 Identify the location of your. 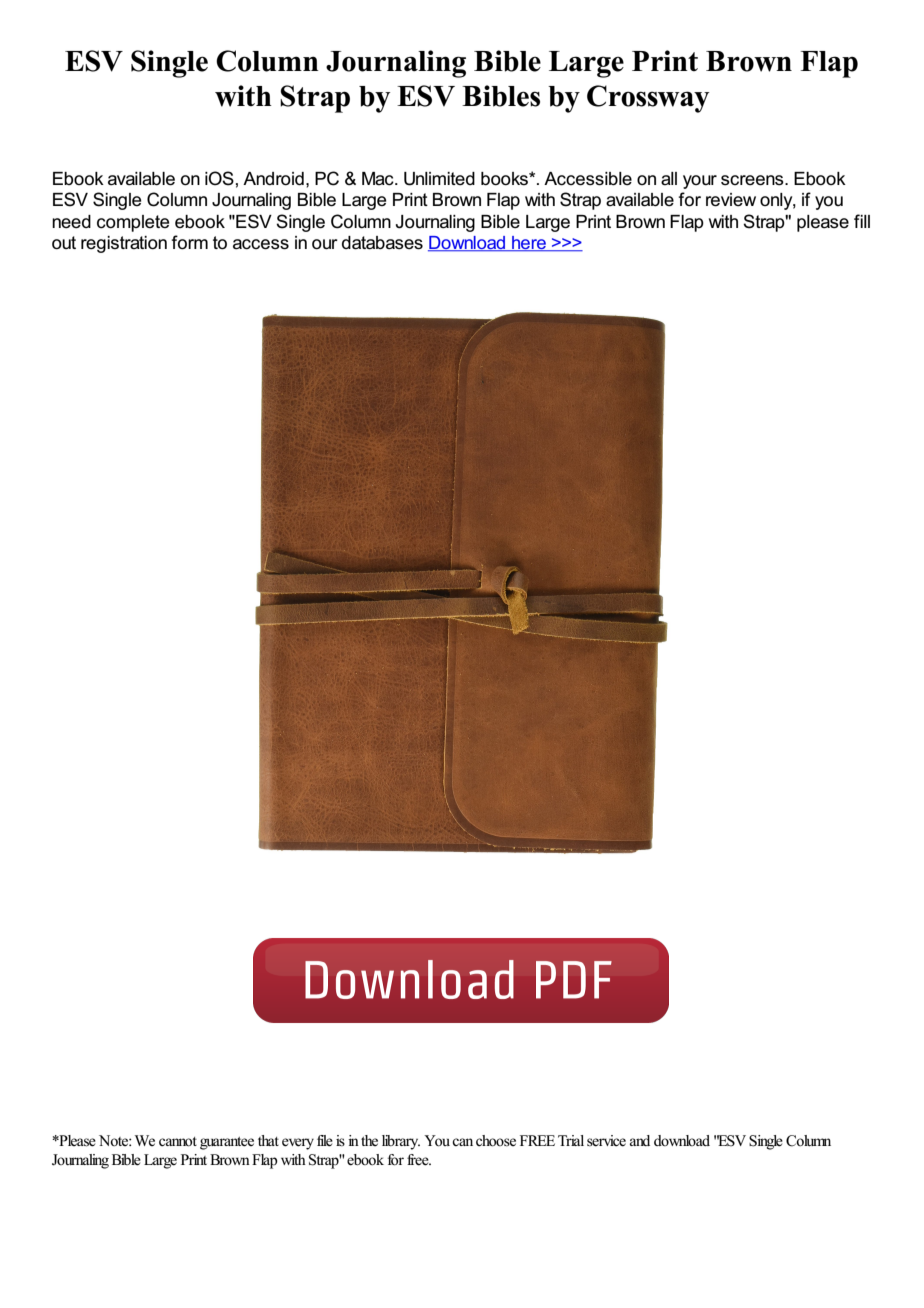
(700, 182).
